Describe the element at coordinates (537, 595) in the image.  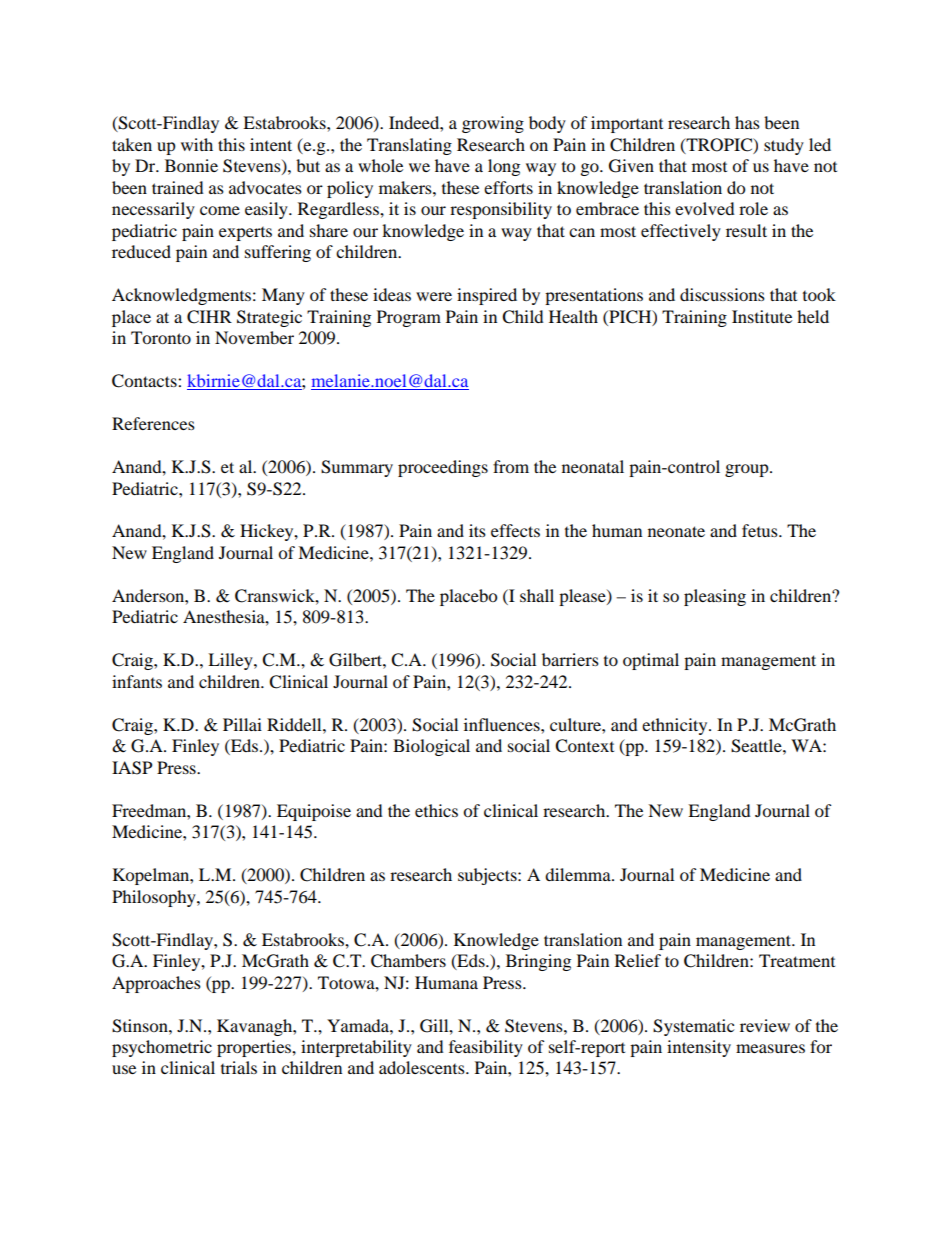
I see `shall` at that location.
